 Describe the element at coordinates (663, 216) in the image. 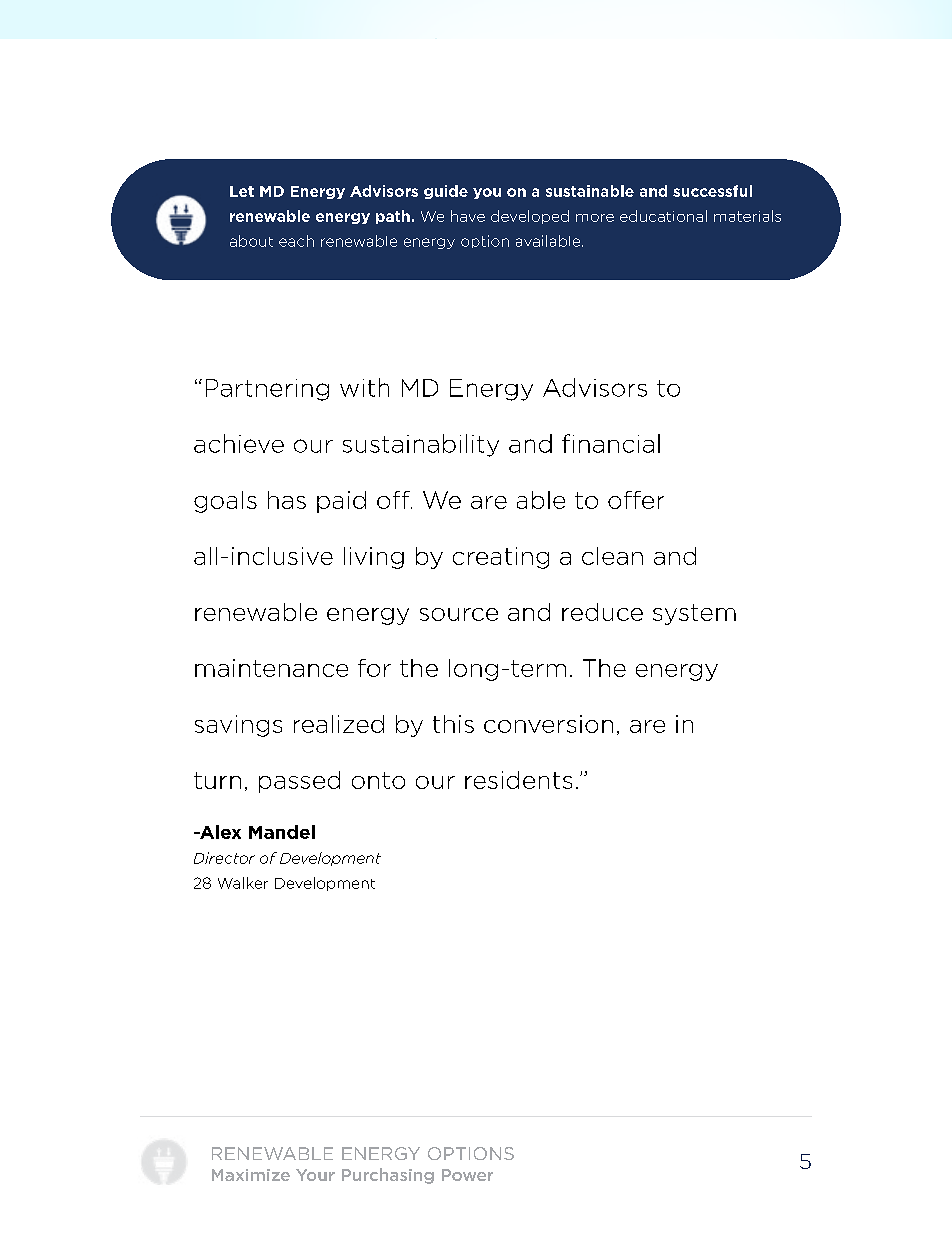

I see `educational` at that location.
